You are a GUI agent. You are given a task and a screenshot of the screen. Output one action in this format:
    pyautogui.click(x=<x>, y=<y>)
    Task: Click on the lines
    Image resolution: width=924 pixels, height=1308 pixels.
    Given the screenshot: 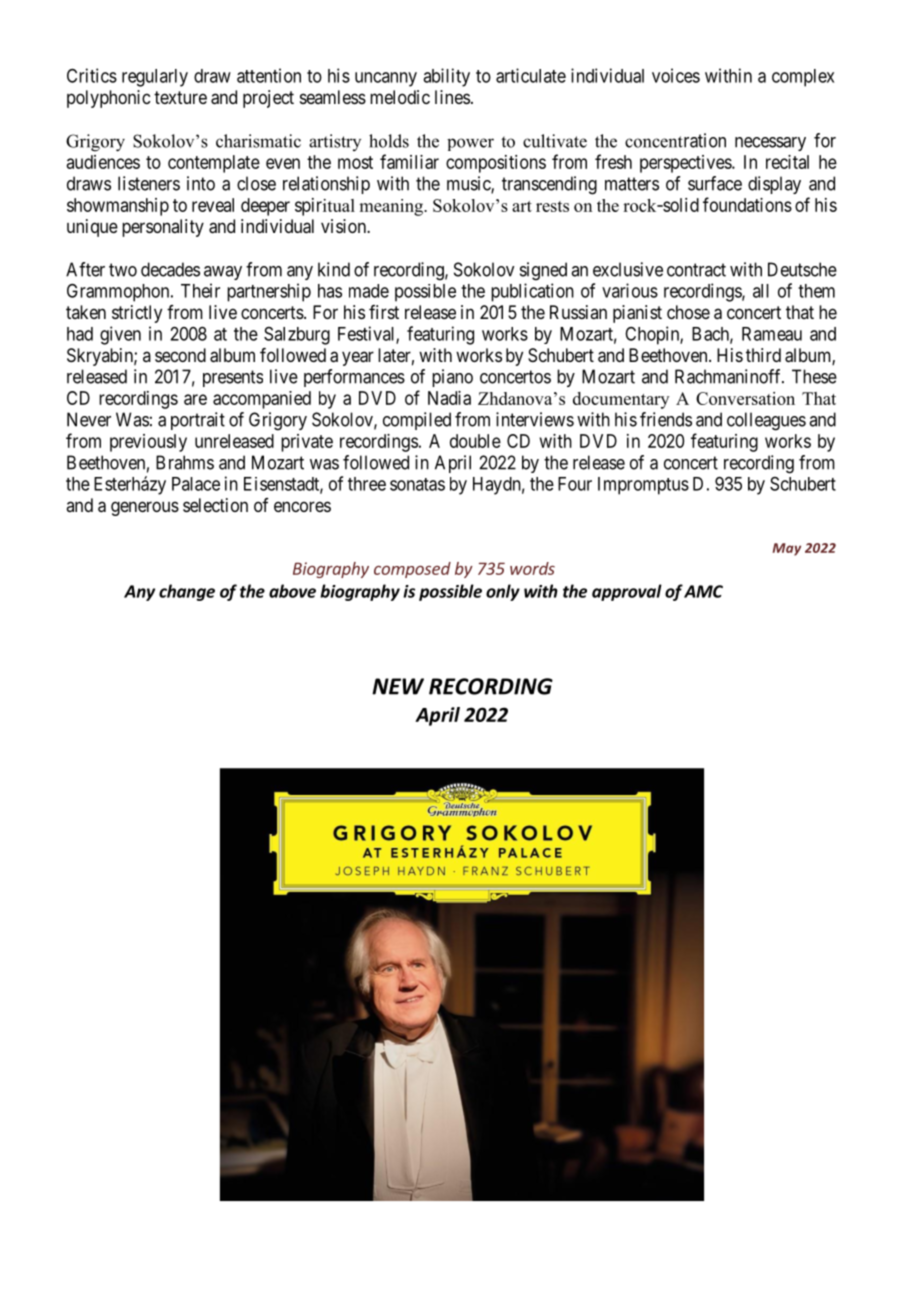 What is the action you would take?
    pyautogui.click(x=452, y=97)
